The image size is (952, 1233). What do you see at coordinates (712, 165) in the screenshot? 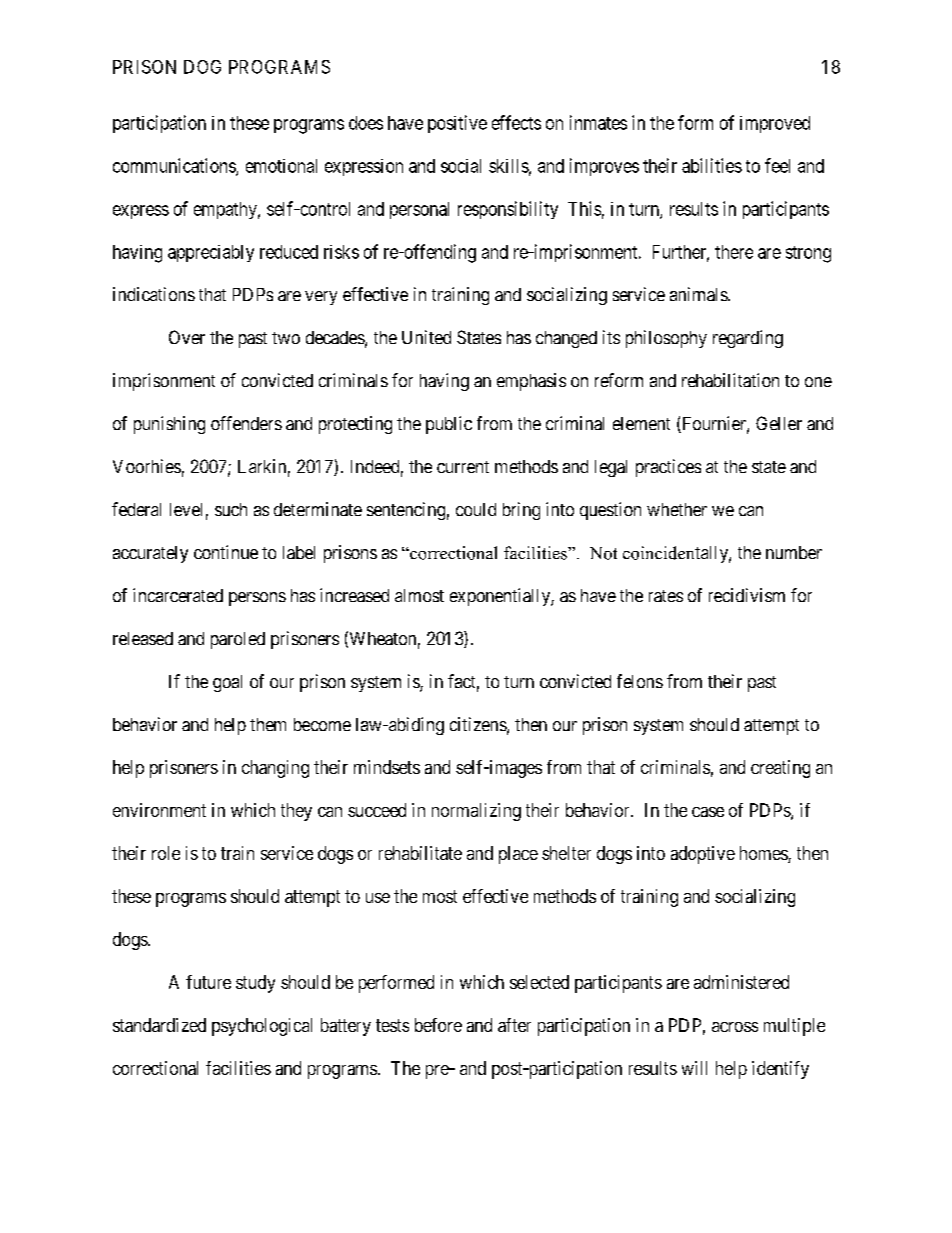
I see `abilities` at bounding box center [712, 165].
